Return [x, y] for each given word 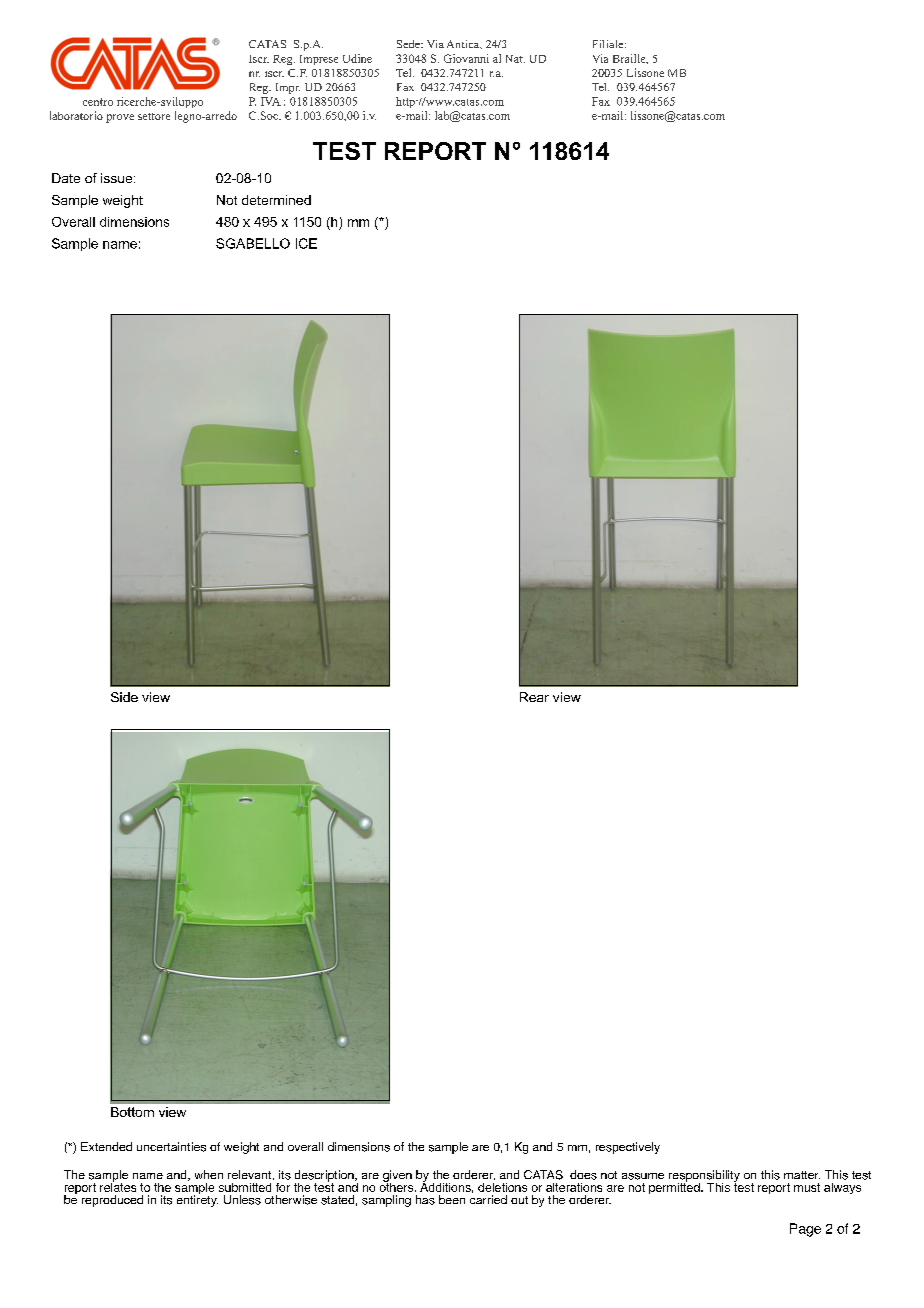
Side [124, 697]
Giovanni [466, 58]
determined [276, 200]
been [452, 1199]
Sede [409, 44]
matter [802, 1175]
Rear [534, 697]
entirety [197, 1200]
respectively [628, 1148]
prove [120, 118]
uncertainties [171, 1147]
